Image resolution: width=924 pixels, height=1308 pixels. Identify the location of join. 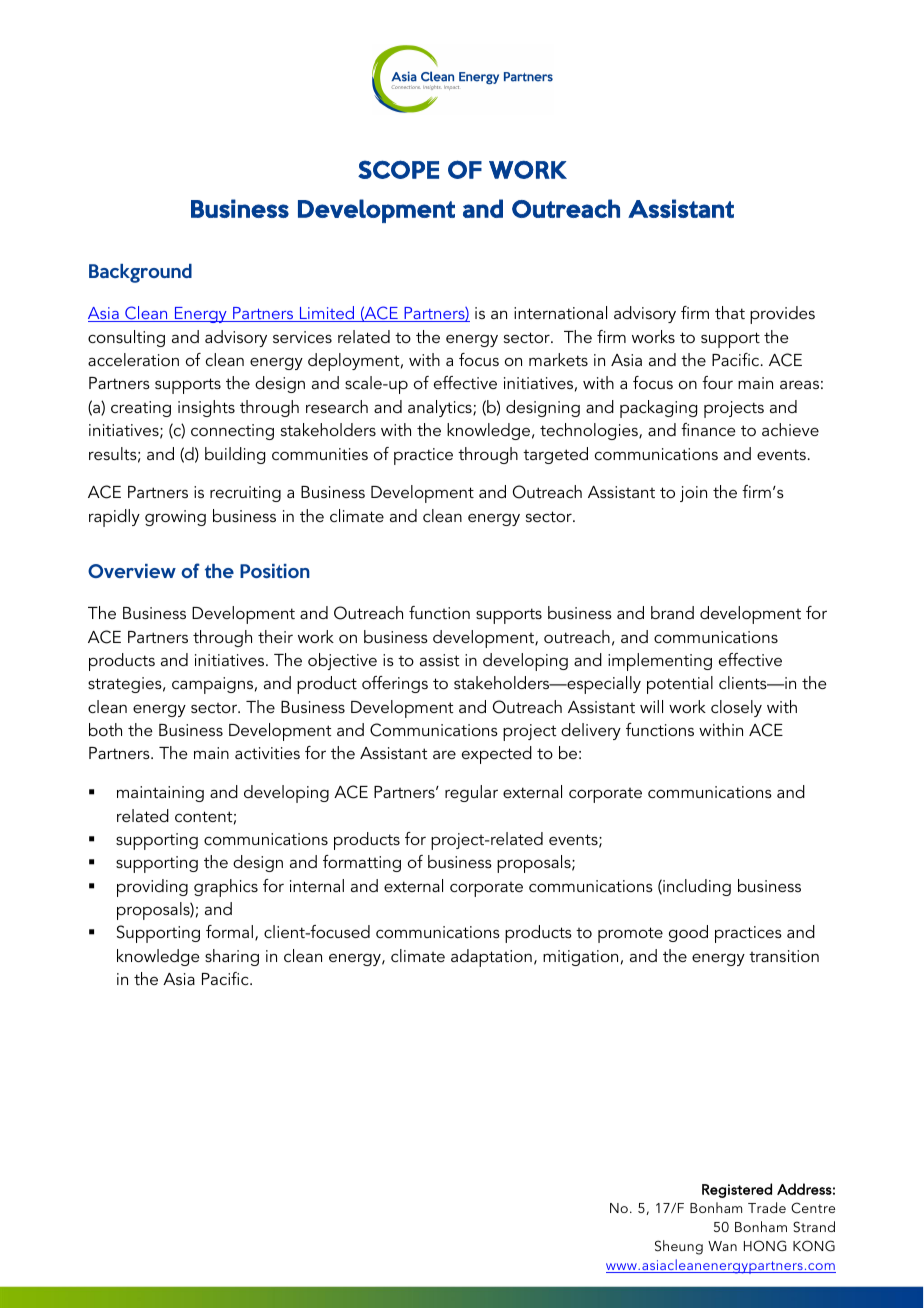
(693, 494).
